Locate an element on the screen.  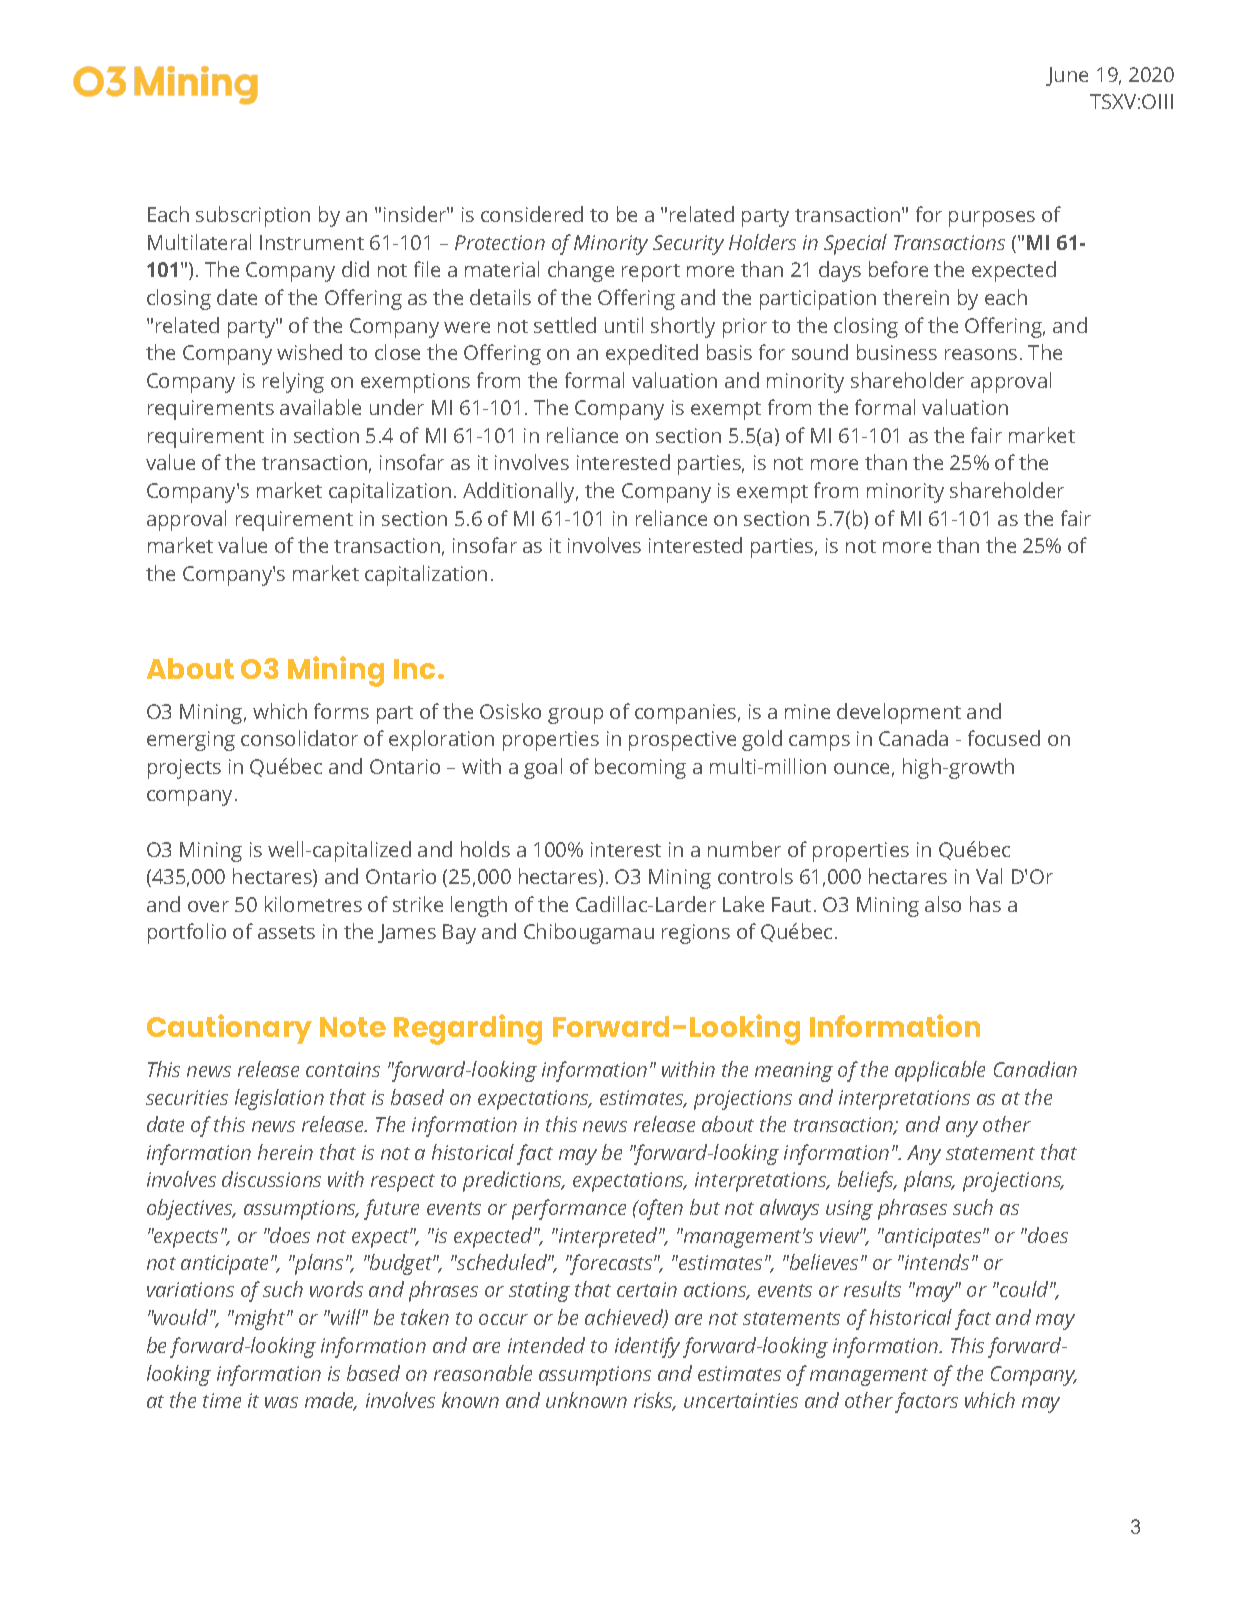
reasons is located at coordinates (981, 354).
